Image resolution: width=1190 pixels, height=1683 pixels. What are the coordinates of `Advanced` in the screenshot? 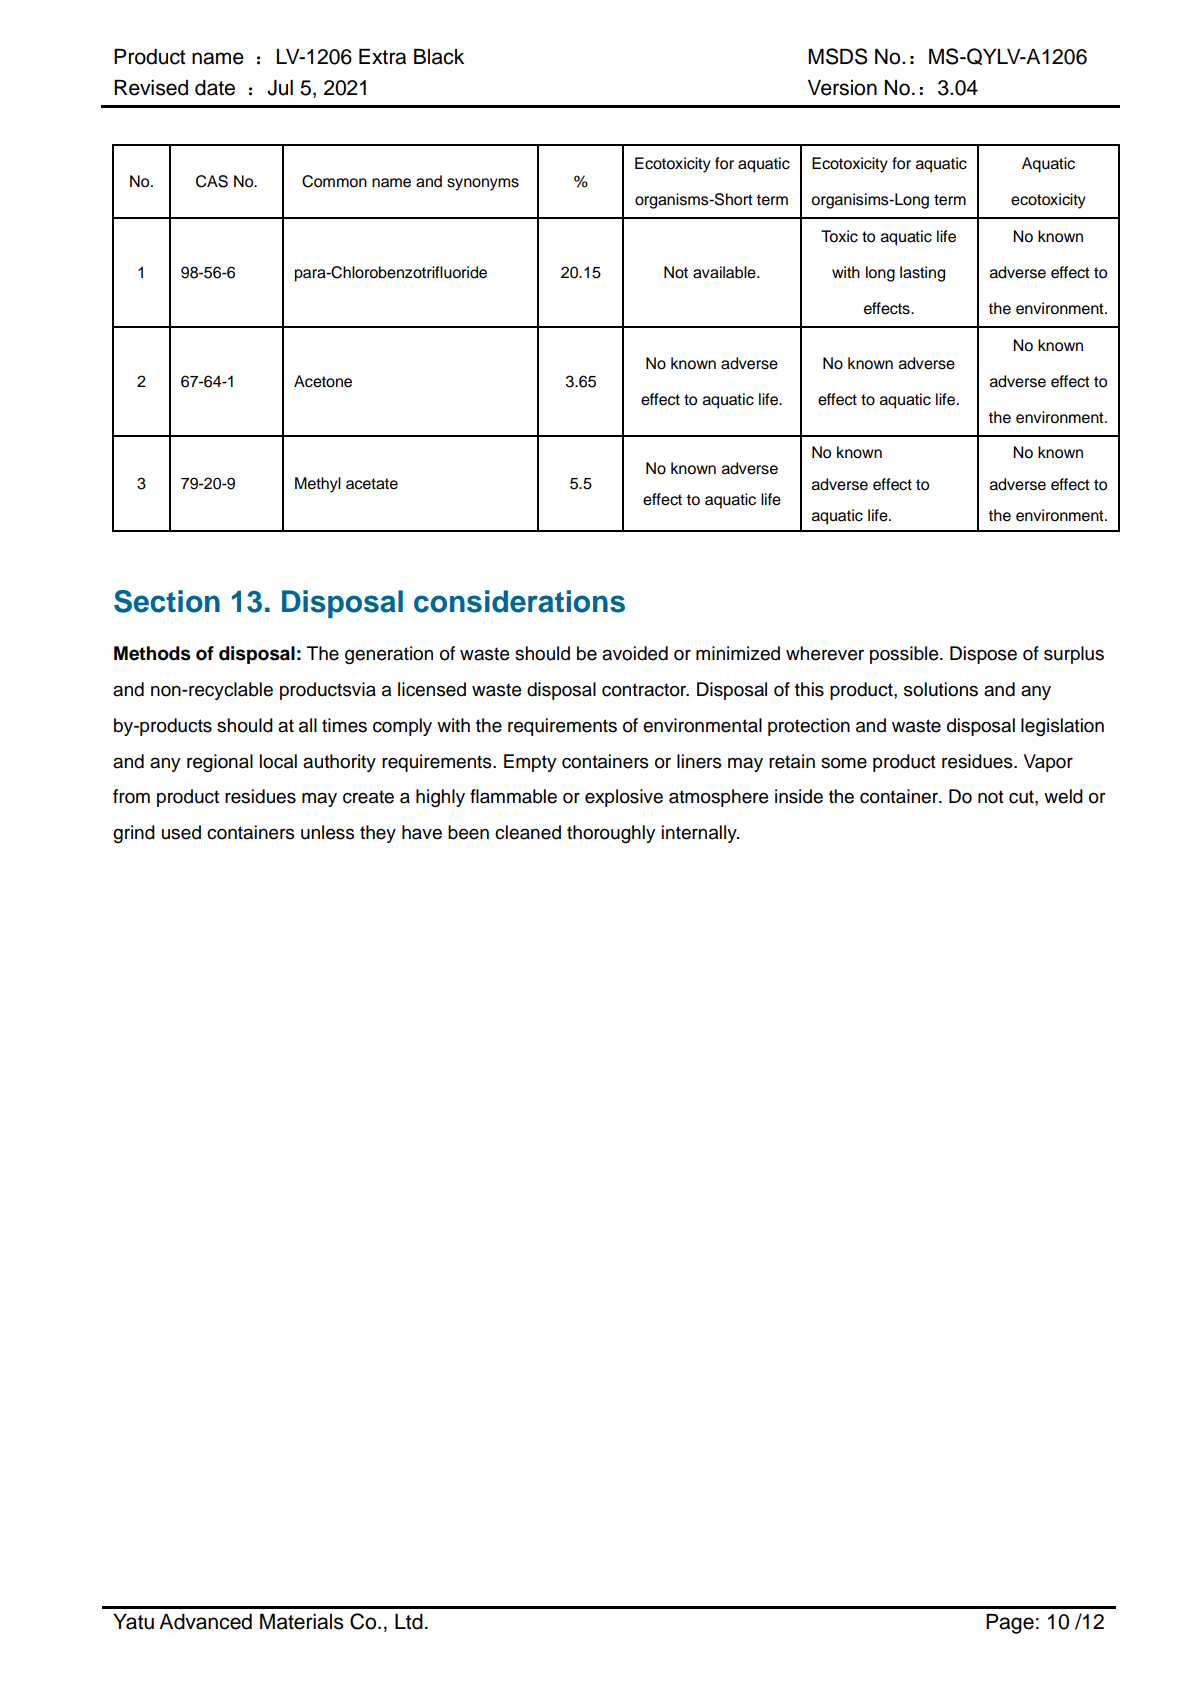 It's located at (205, 1622).
